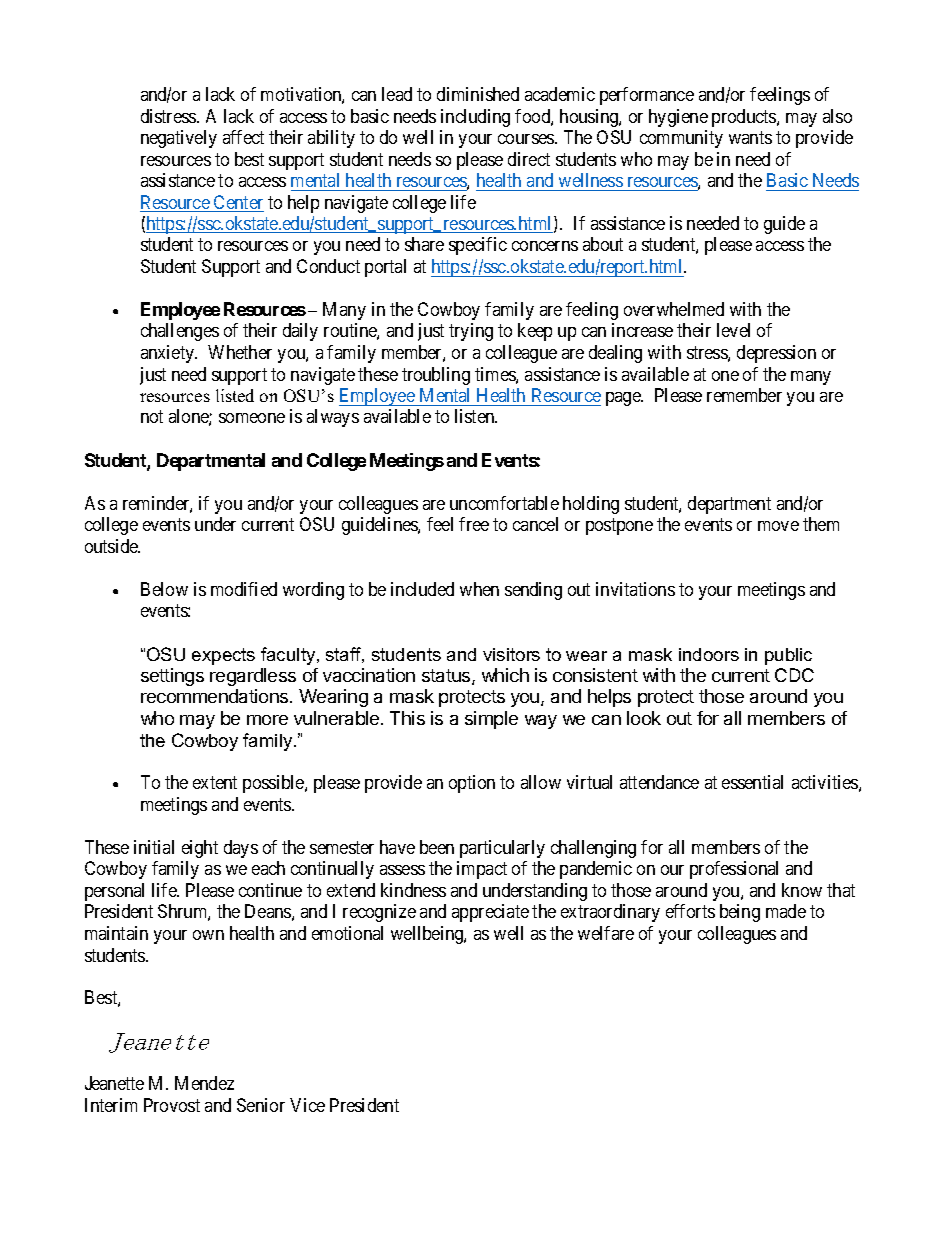  Describe the element at coordinates (479, 589) in the screenshot. I see `when` at that location.
